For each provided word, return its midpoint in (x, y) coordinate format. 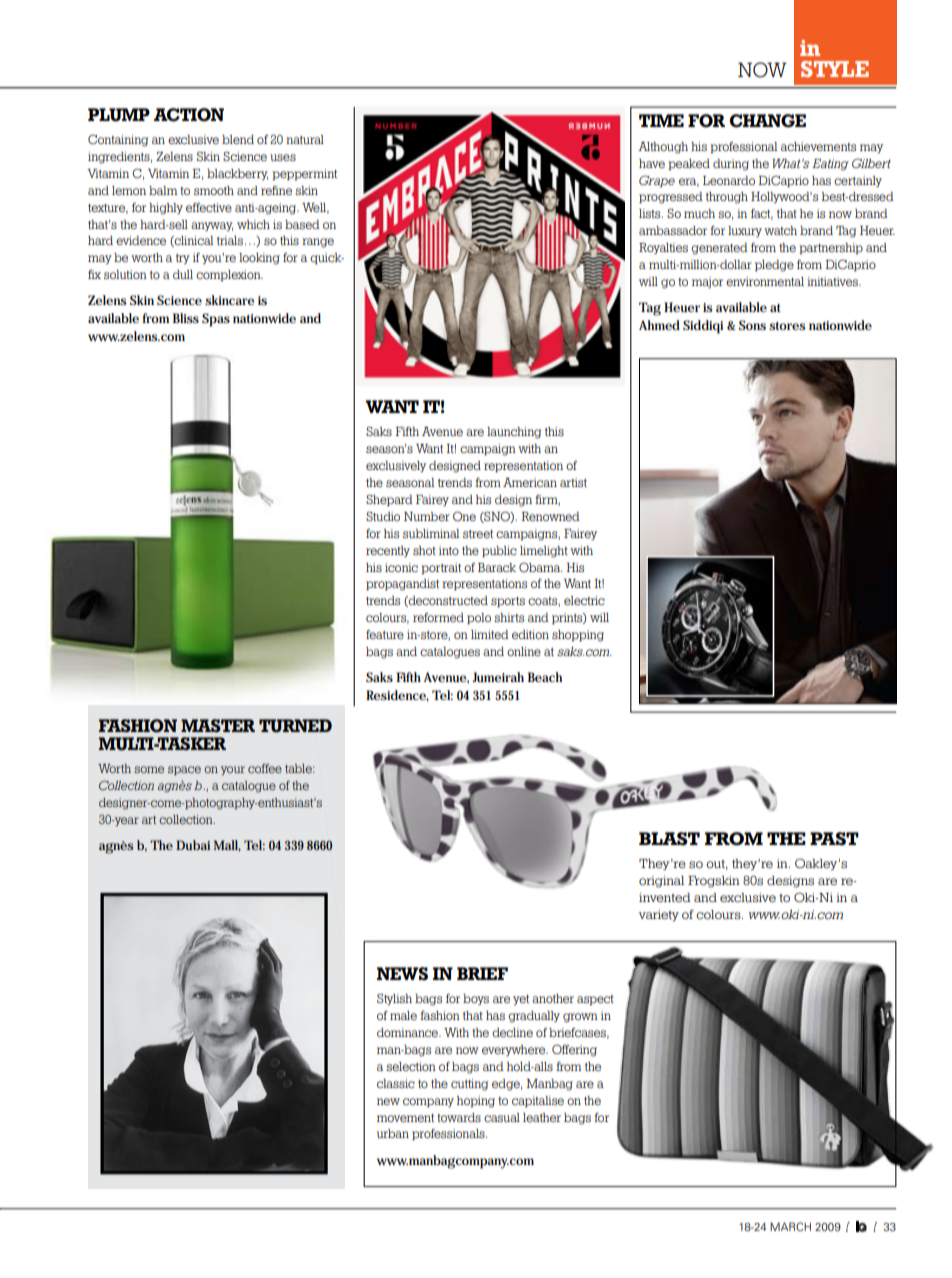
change (767, 121)
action (189, 115)
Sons (752, 325)
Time (661, 120)
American (530, 482)
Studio (383, 516)
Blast (669, 839)
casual (502, 1117)
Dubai (193, 845)
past (834, 839)
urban (393, 1133)
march (790, 1226)
